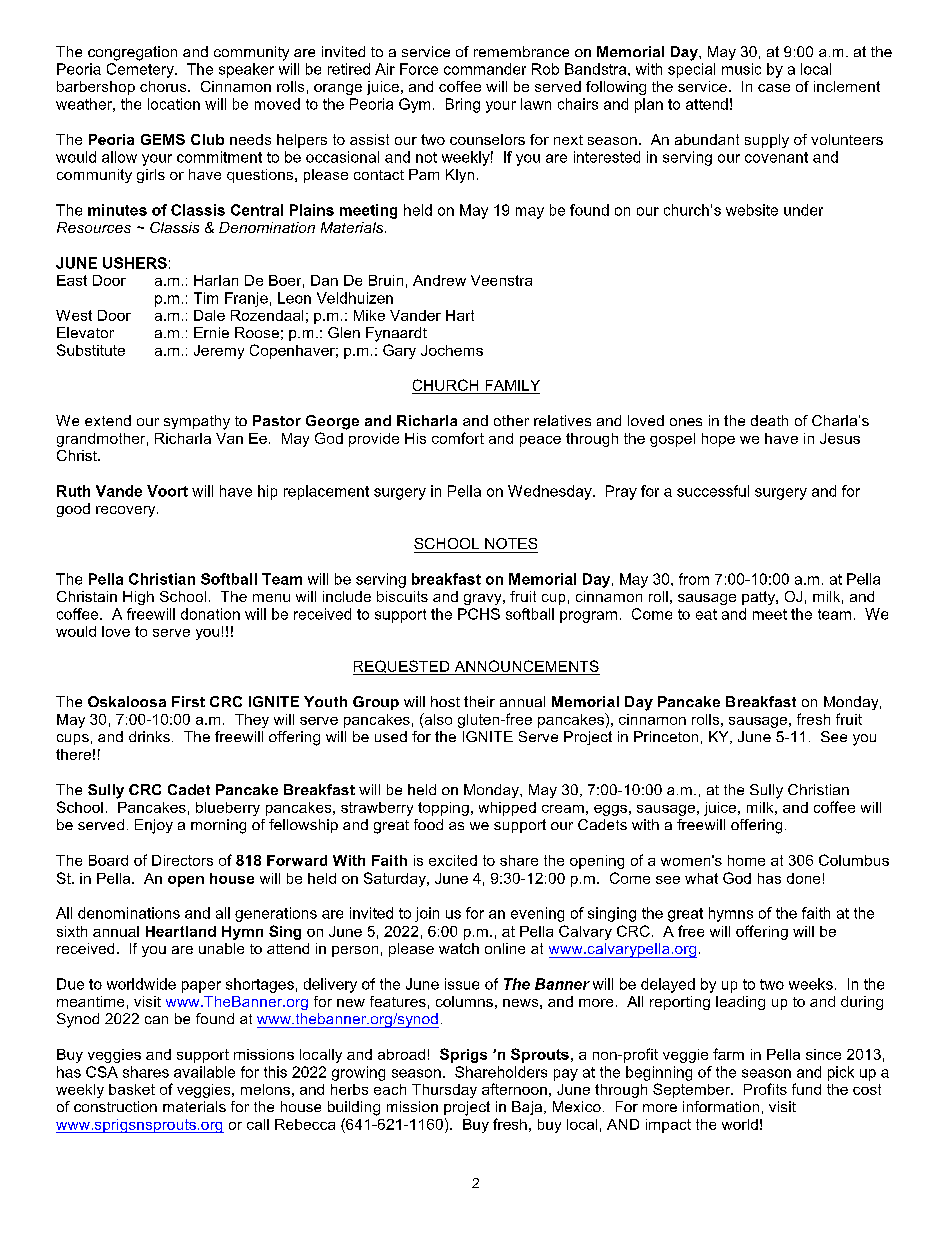 Image resolution: width=952 pixels, height=1233 pixels. What do you see at coordinates (485, 69) in the document?
I see `commander` at bounding box center [485, 69].
